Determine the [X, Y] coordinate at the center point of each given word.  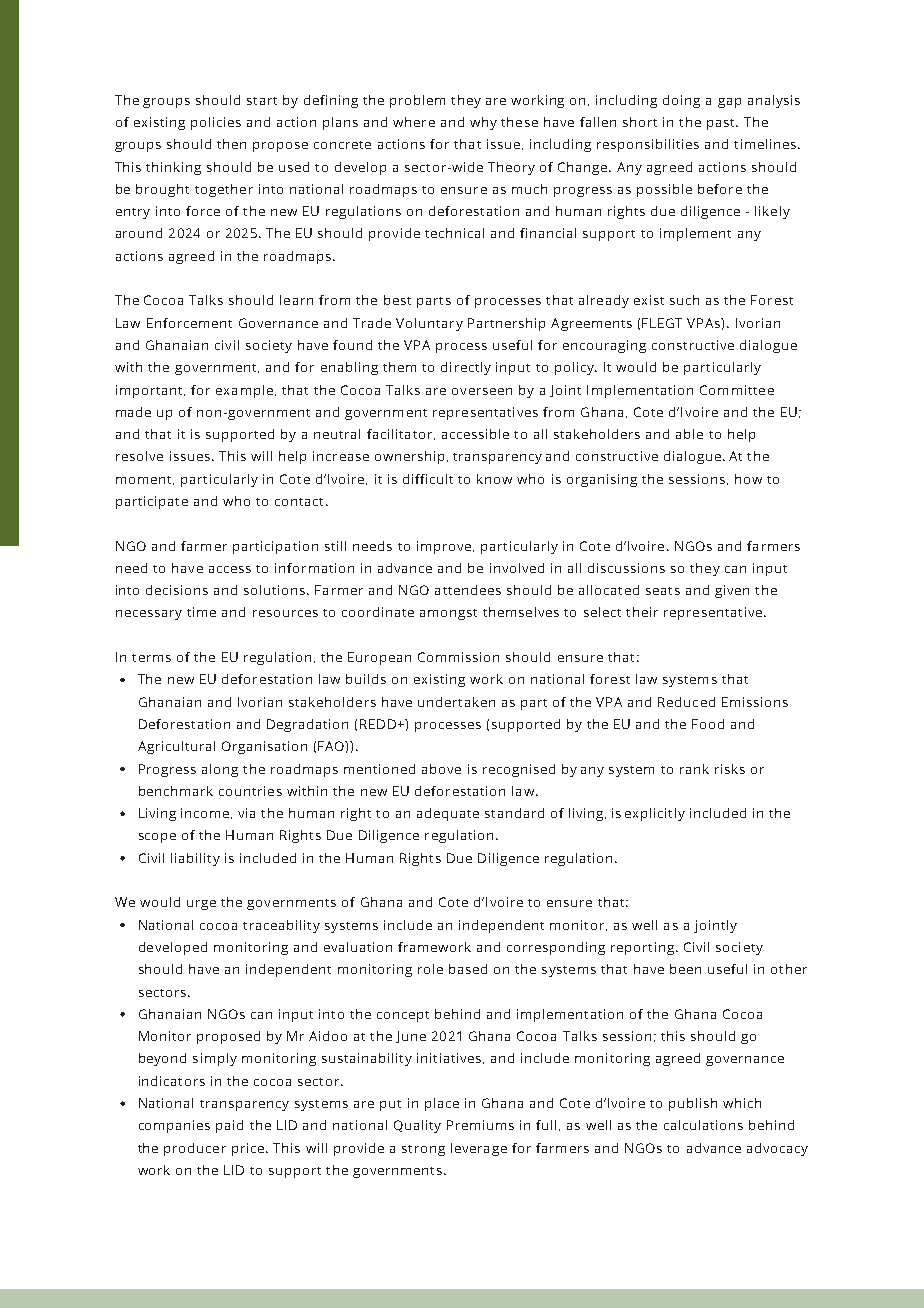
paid [229, 1126]
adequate [448, 814]
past [722, 124]
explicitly [655, 814]
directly [466, 368]
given [732, 591]
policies [216, 123]
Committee [737, 390]
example [244, 391]
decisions [177, 590]
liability [195, 859]
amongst [448, 614]
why [483, 123]
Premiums [480, 1125]
